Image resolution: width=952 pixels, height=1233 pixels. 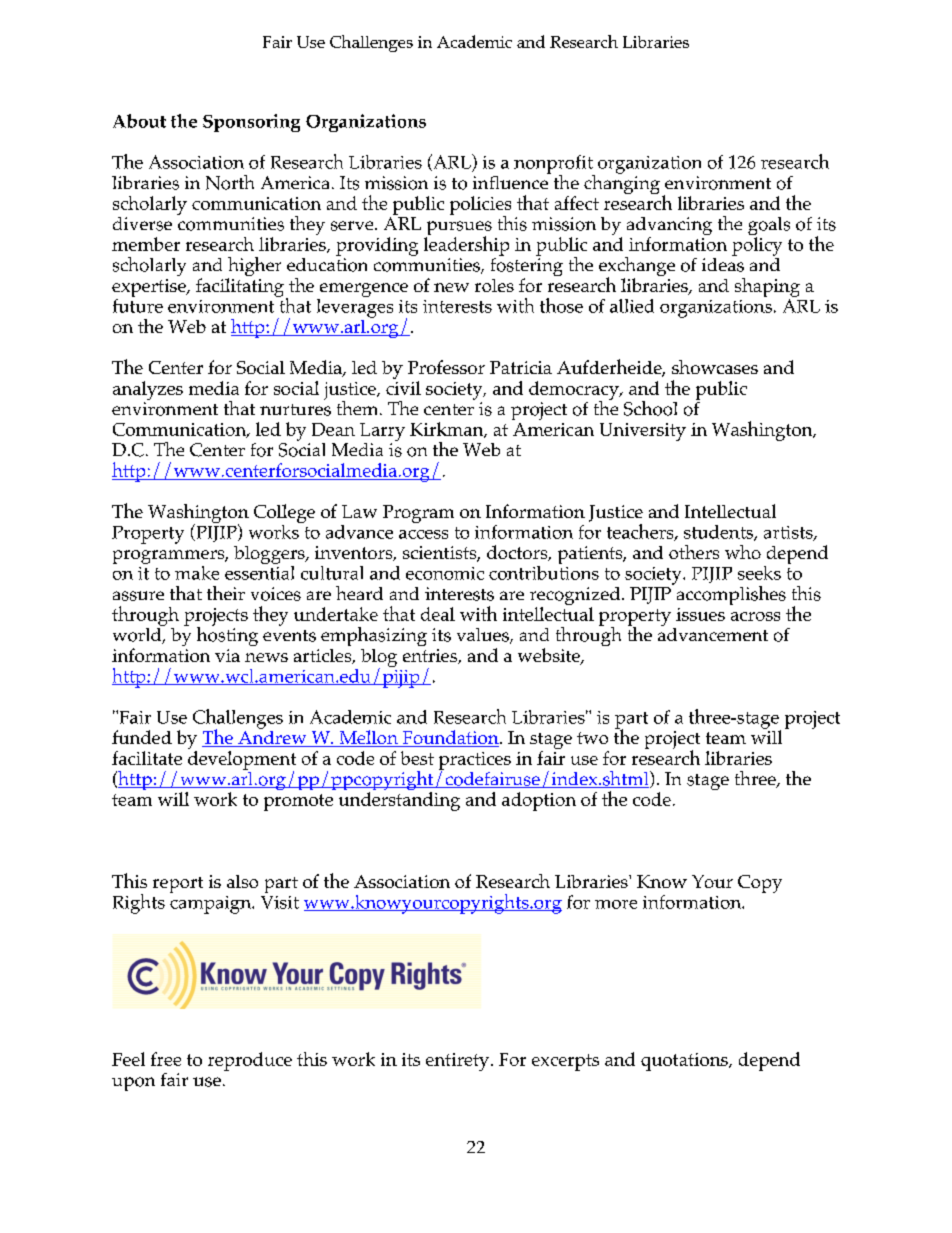 I want to click on influence, so click(x=511, y=181).
